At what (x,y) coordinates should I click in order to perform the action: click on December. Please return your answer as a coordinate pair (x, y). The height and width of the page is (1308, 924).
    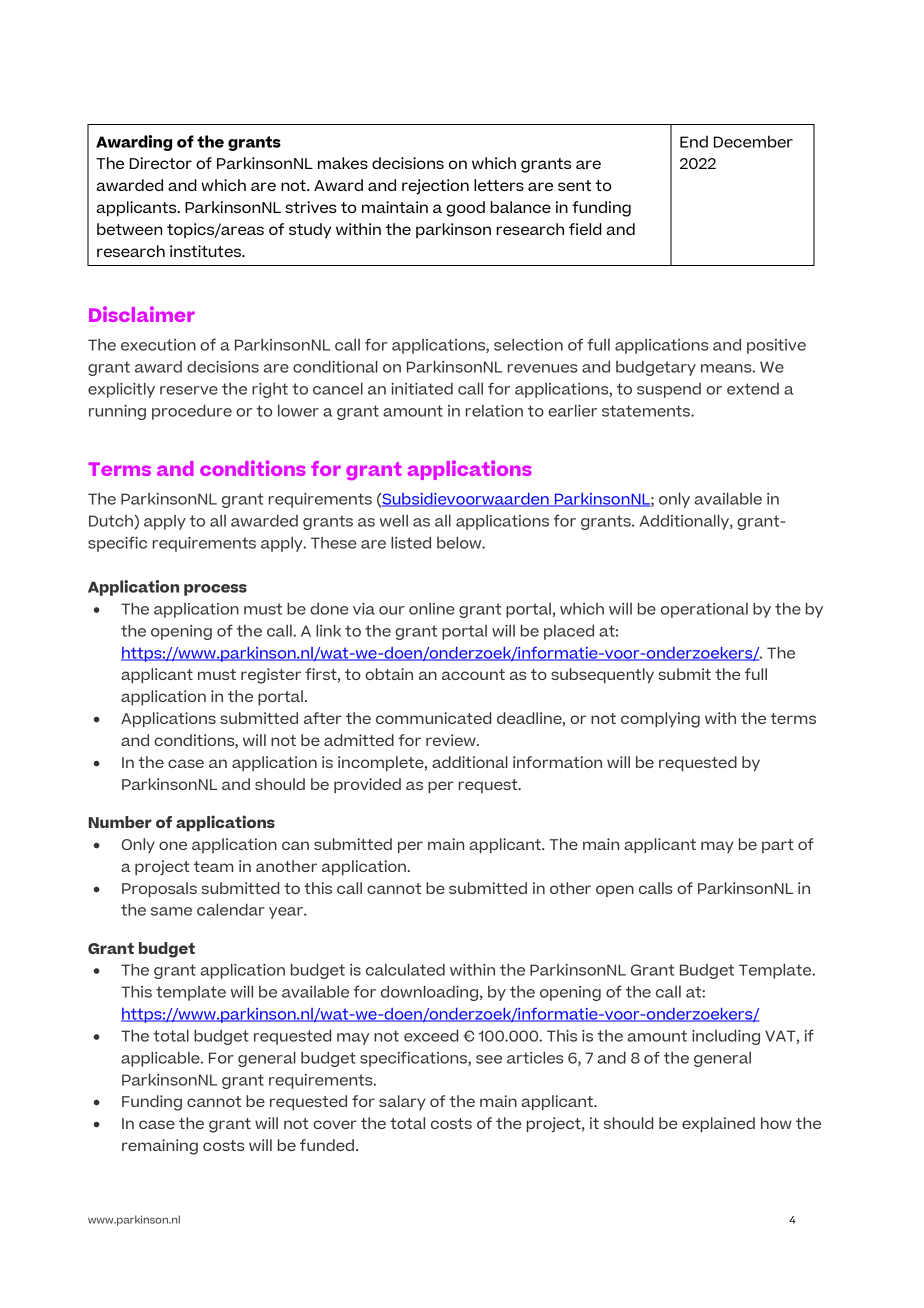
    Looking at the image, I should click on (753, 141).
